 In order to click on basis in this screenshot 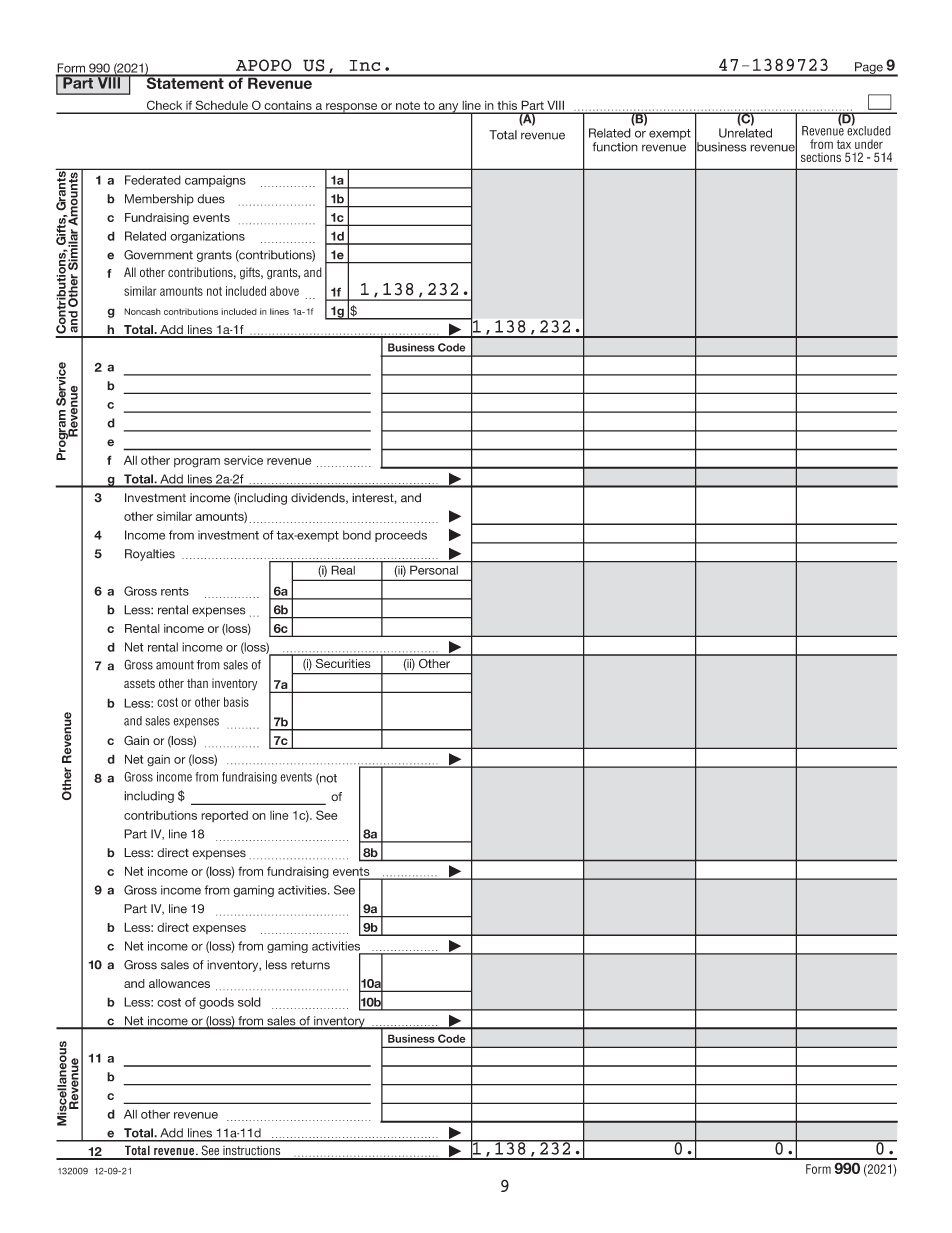, I will do `click(236, 702)`.
